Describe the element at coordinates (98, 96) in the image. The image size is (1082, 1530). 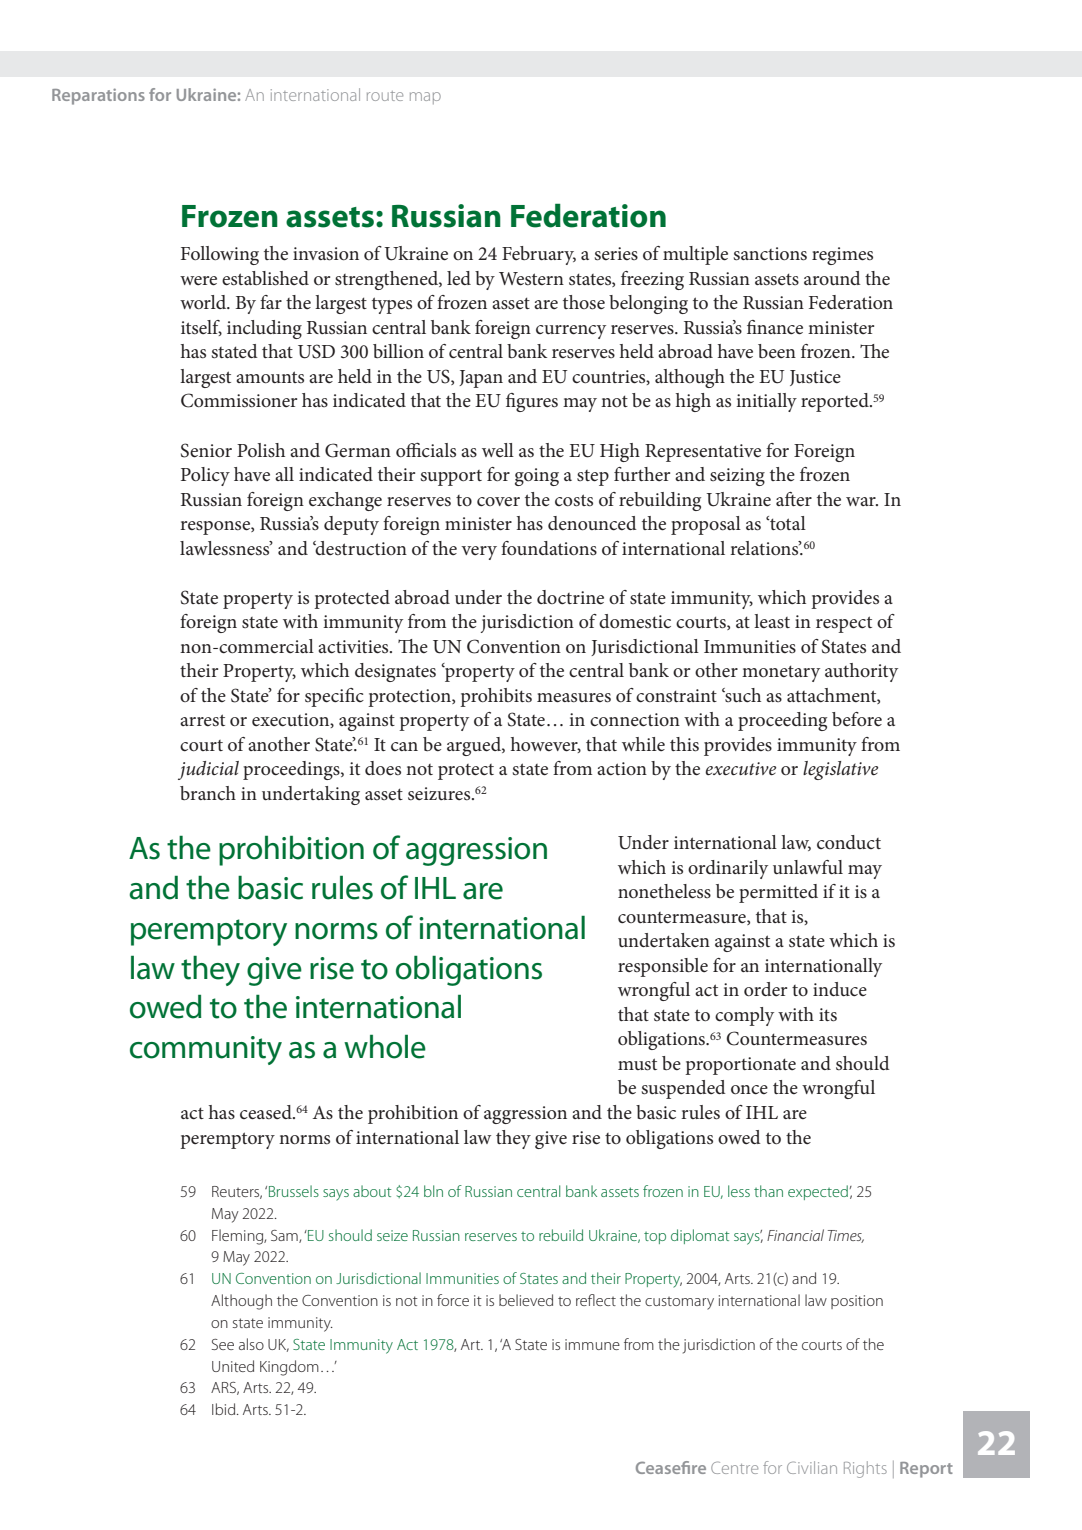
I see `Reparations` at that location.
